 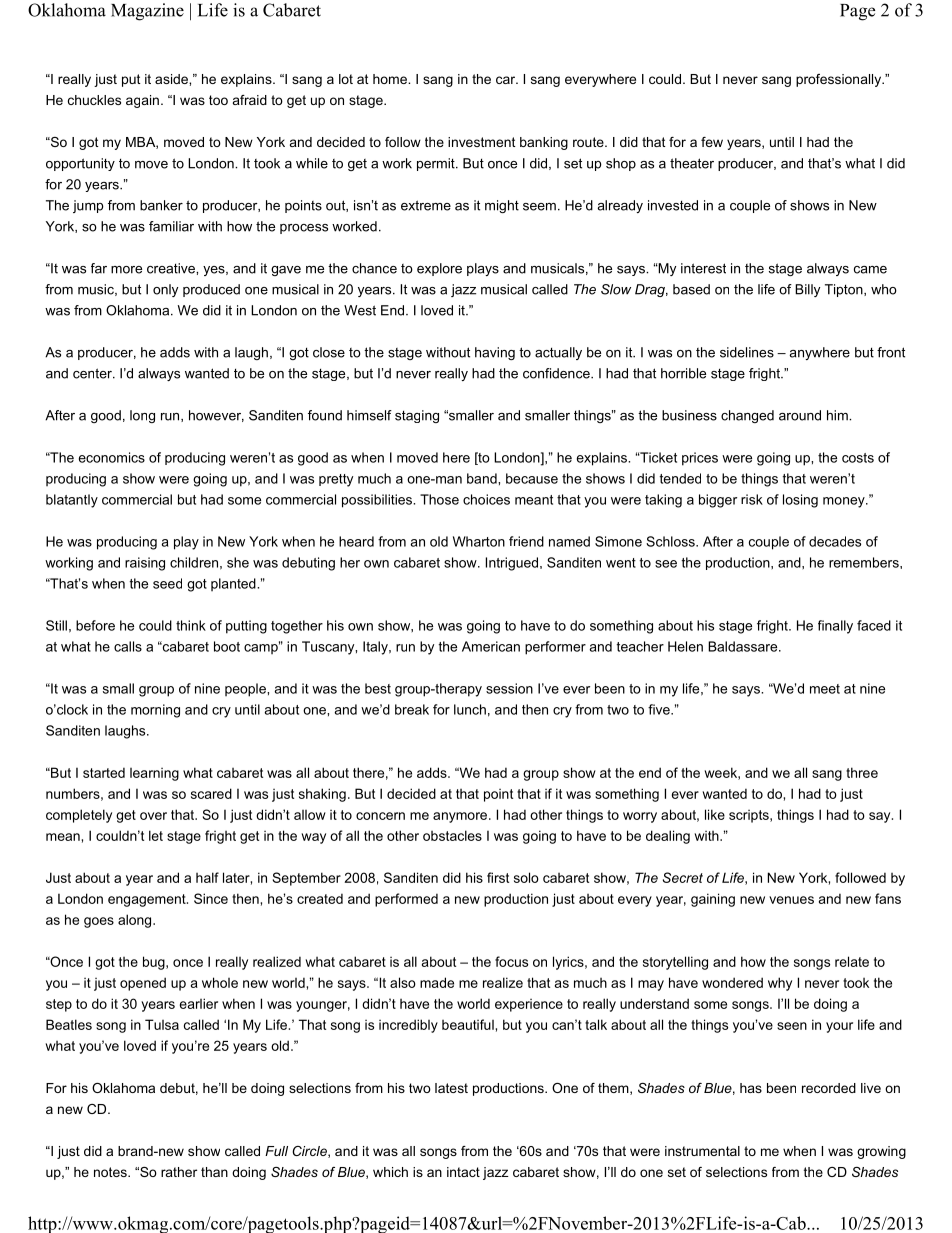 I want to click on seed, so click(x=167, y=583).
